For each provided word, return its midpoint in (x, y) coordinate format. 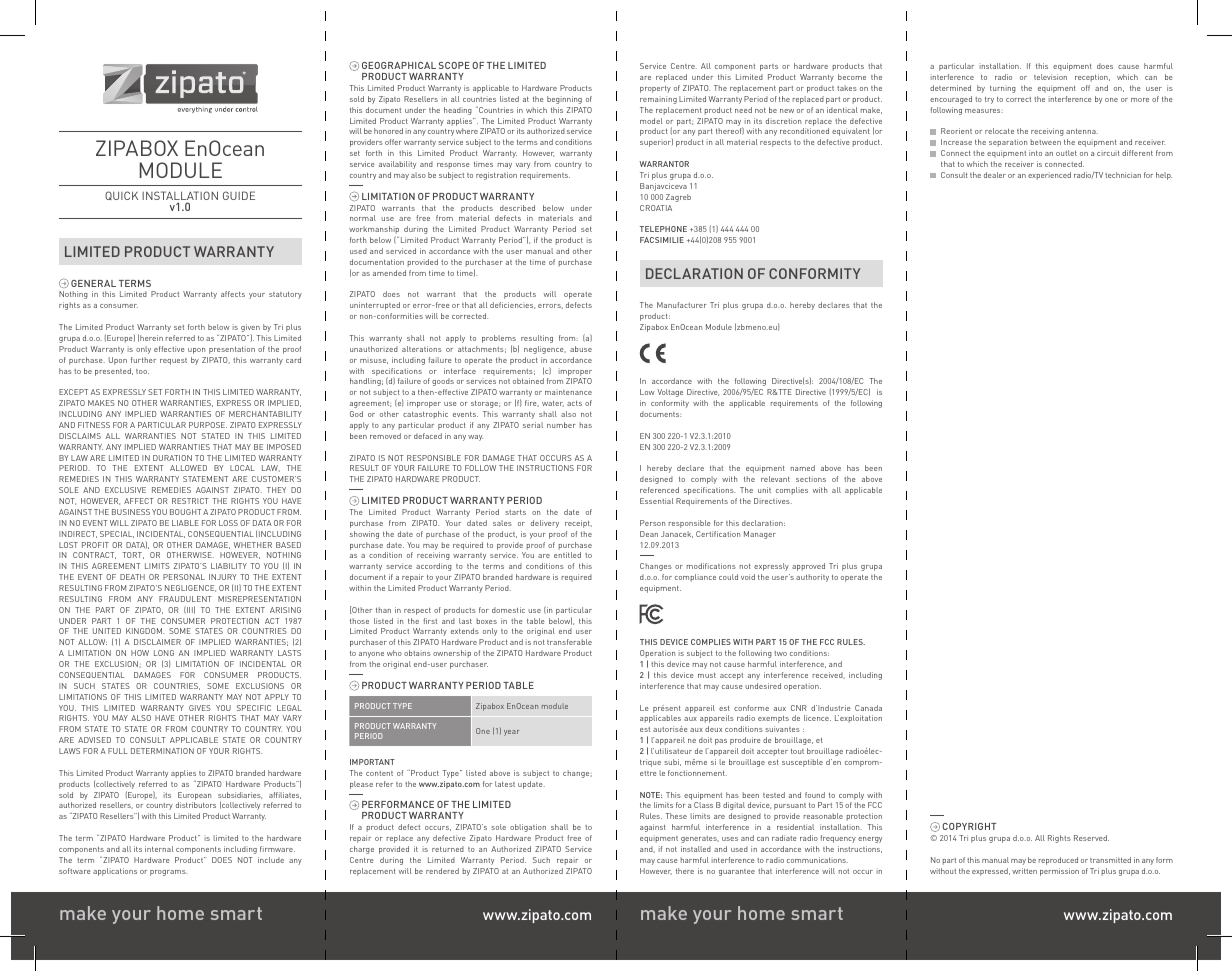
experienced (1049, 176)
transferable (569, 642)
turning (1003, 89)
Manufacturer (682, 305)
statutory (285, 295)
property (655, 89)
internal (159, 849)
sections (811, 479)
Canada (868, 708)
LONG (164, 653)
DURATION (172, 458)
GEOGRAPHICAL (399, 65)
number (561, 425)
